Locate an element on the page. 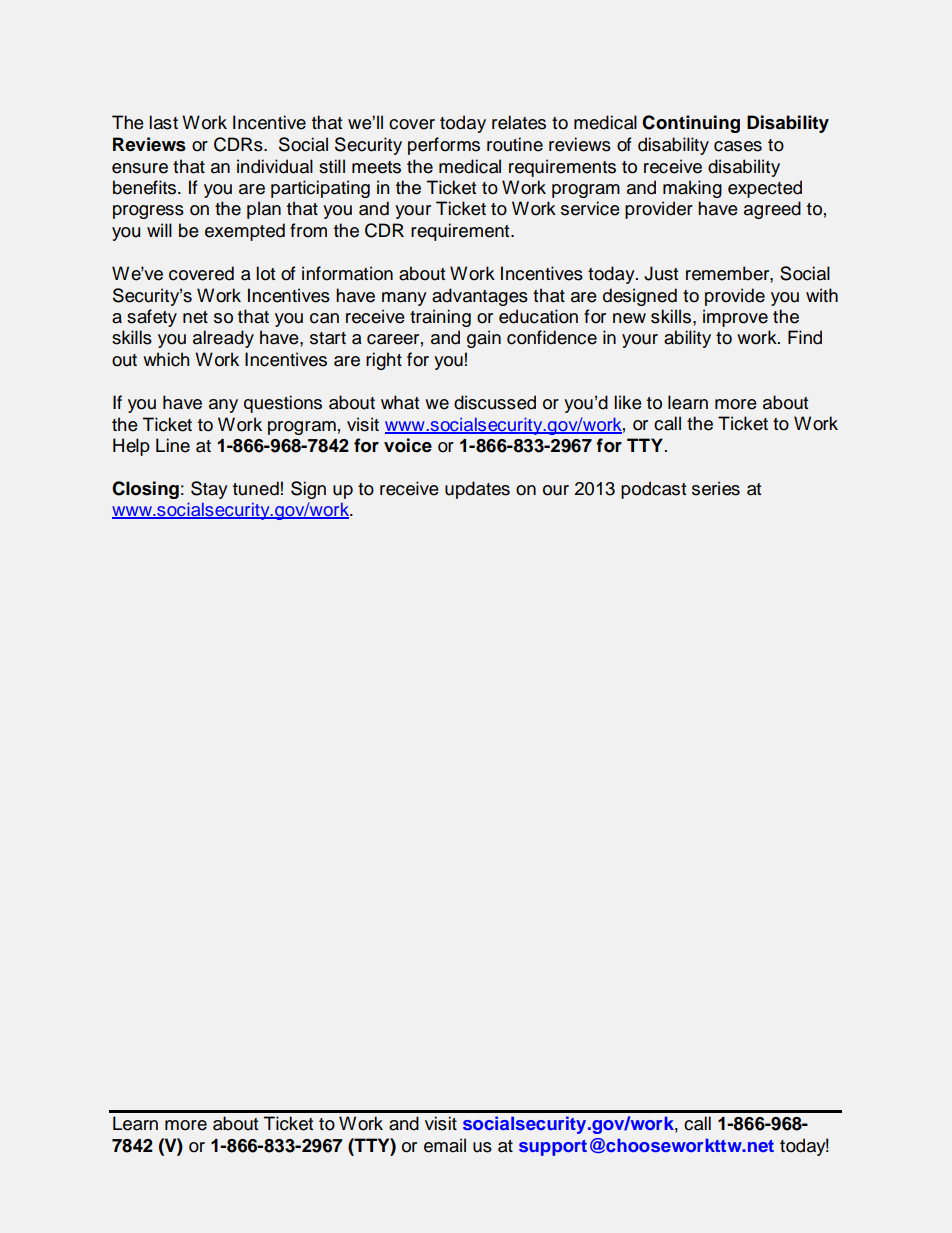  like is located at coordinates (628, 402).
